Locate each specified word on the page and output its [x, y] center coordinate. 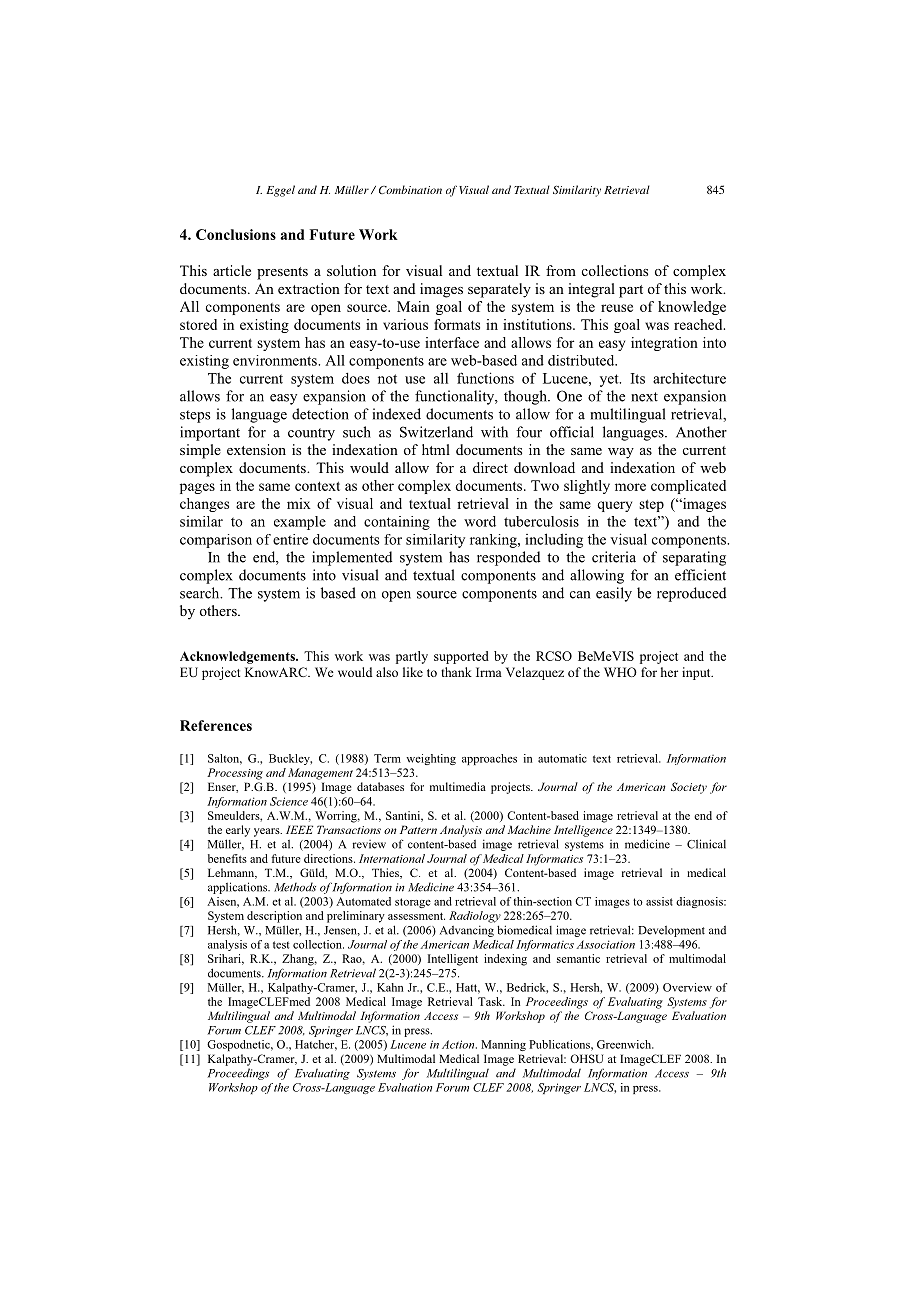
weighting [431, 759]
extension [256, 449]
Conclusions [236, 234]
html [436, 449]
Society [689, 788]
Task [491, 1001]
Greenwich [625, 1044]
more [630, 487]
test [281, 945]
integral [591, 290]
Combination [410, 189]
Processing [235, 774]
